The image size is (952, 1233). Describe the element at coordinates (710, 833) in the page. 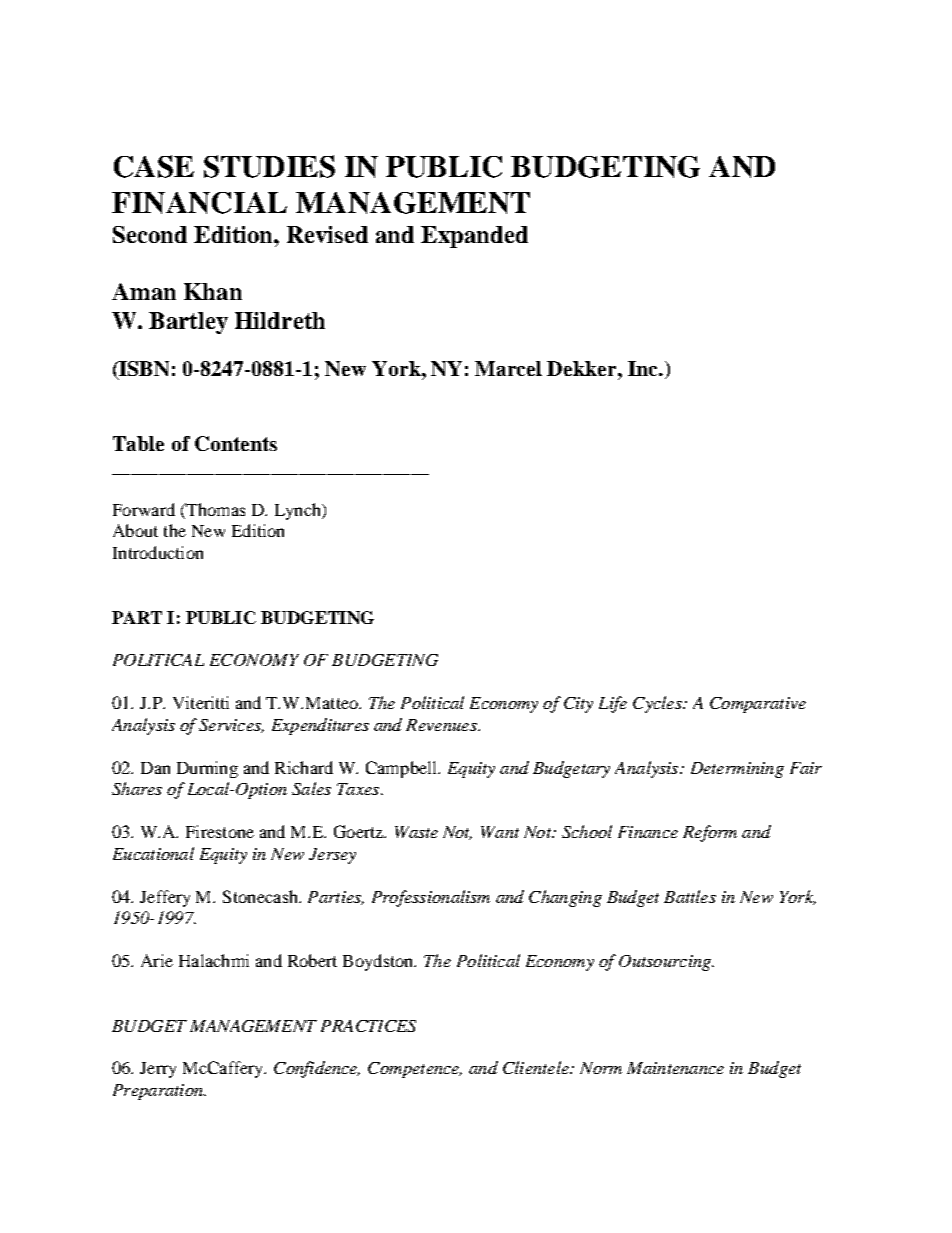

I see `Reform` at that location.
